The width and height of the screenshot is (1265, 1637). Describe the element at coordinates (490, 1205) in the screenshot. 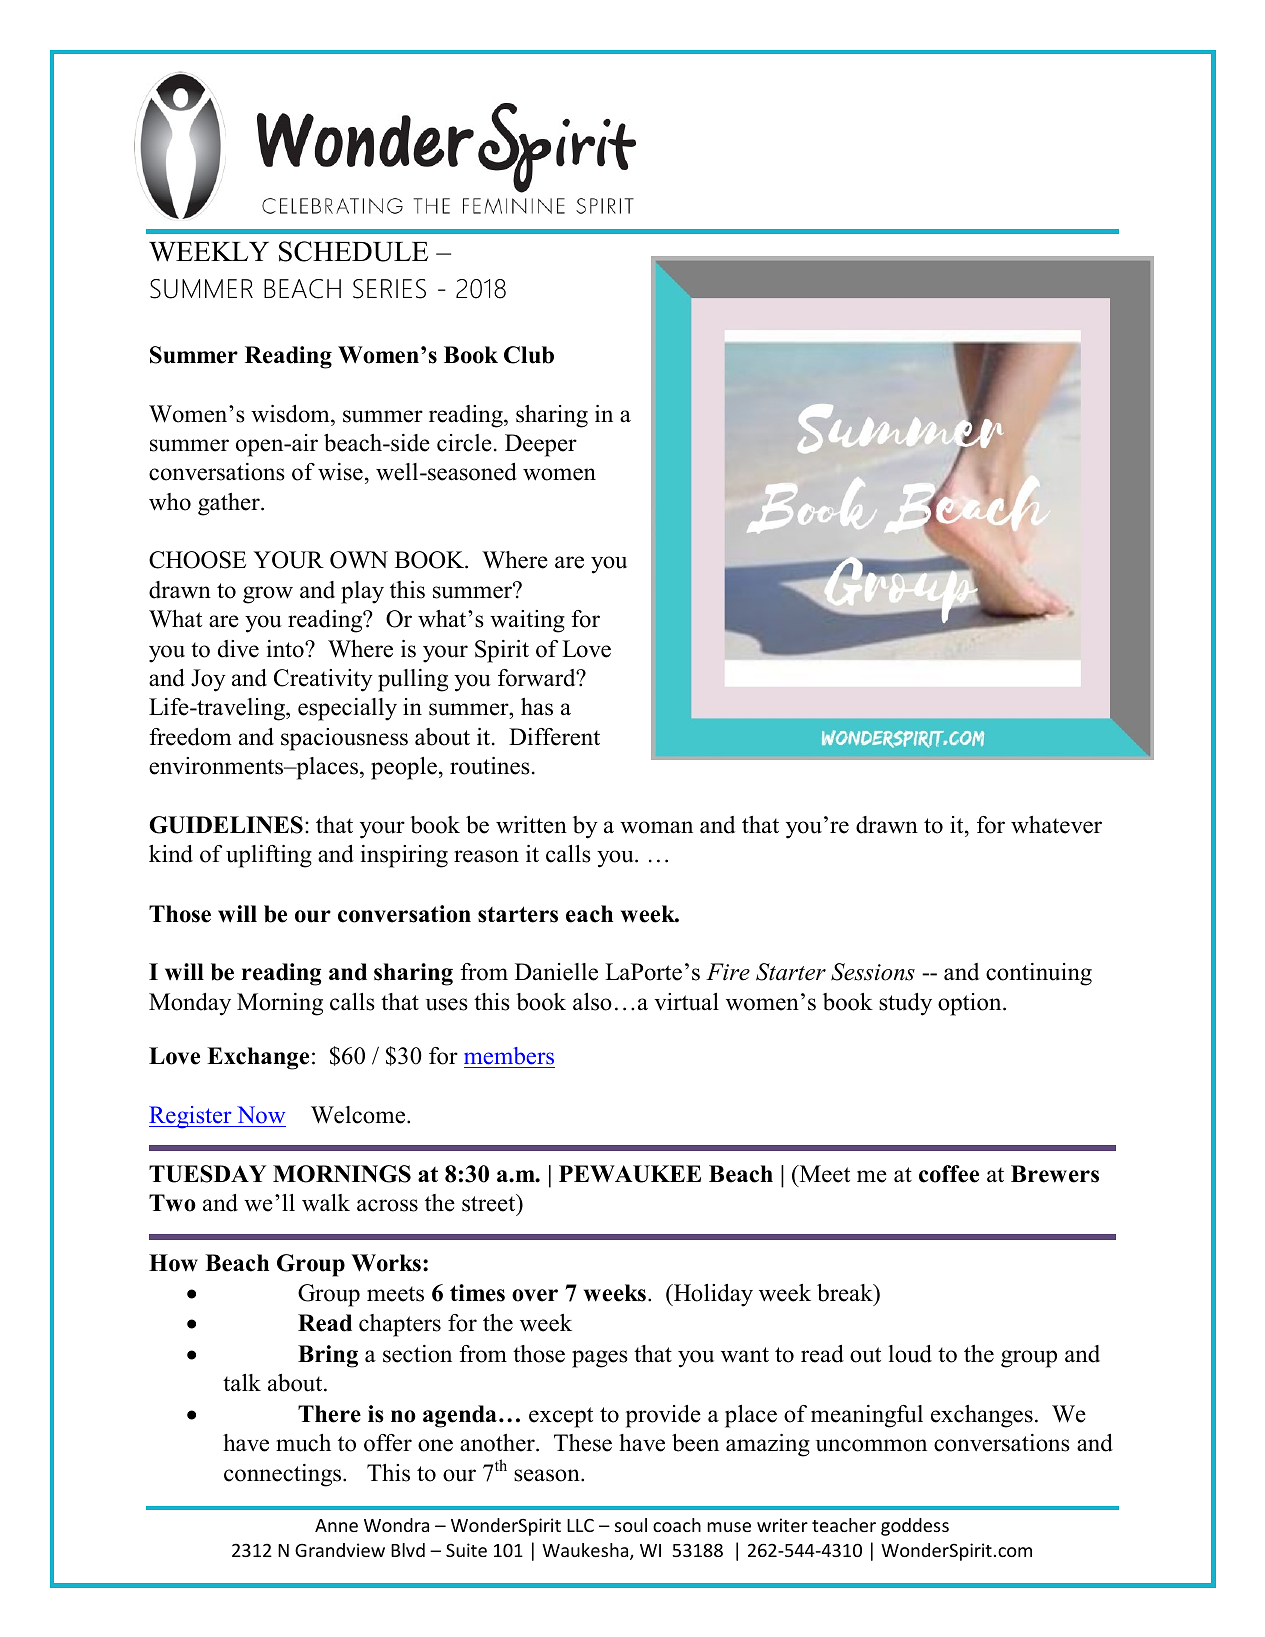

I see `street` at that location.
